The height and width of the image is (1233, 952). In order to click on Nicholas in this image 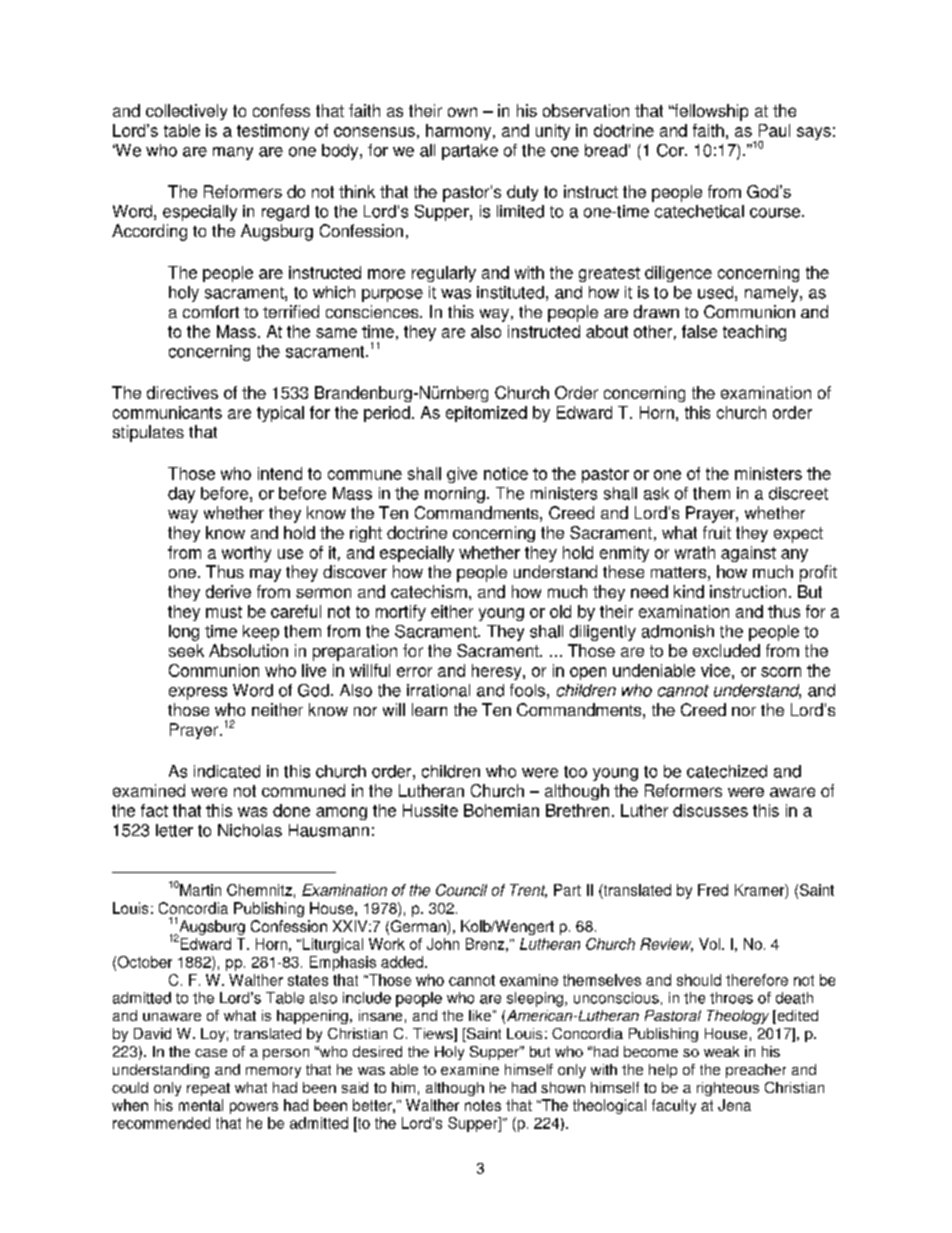, I will do `click(250, 830)`.
